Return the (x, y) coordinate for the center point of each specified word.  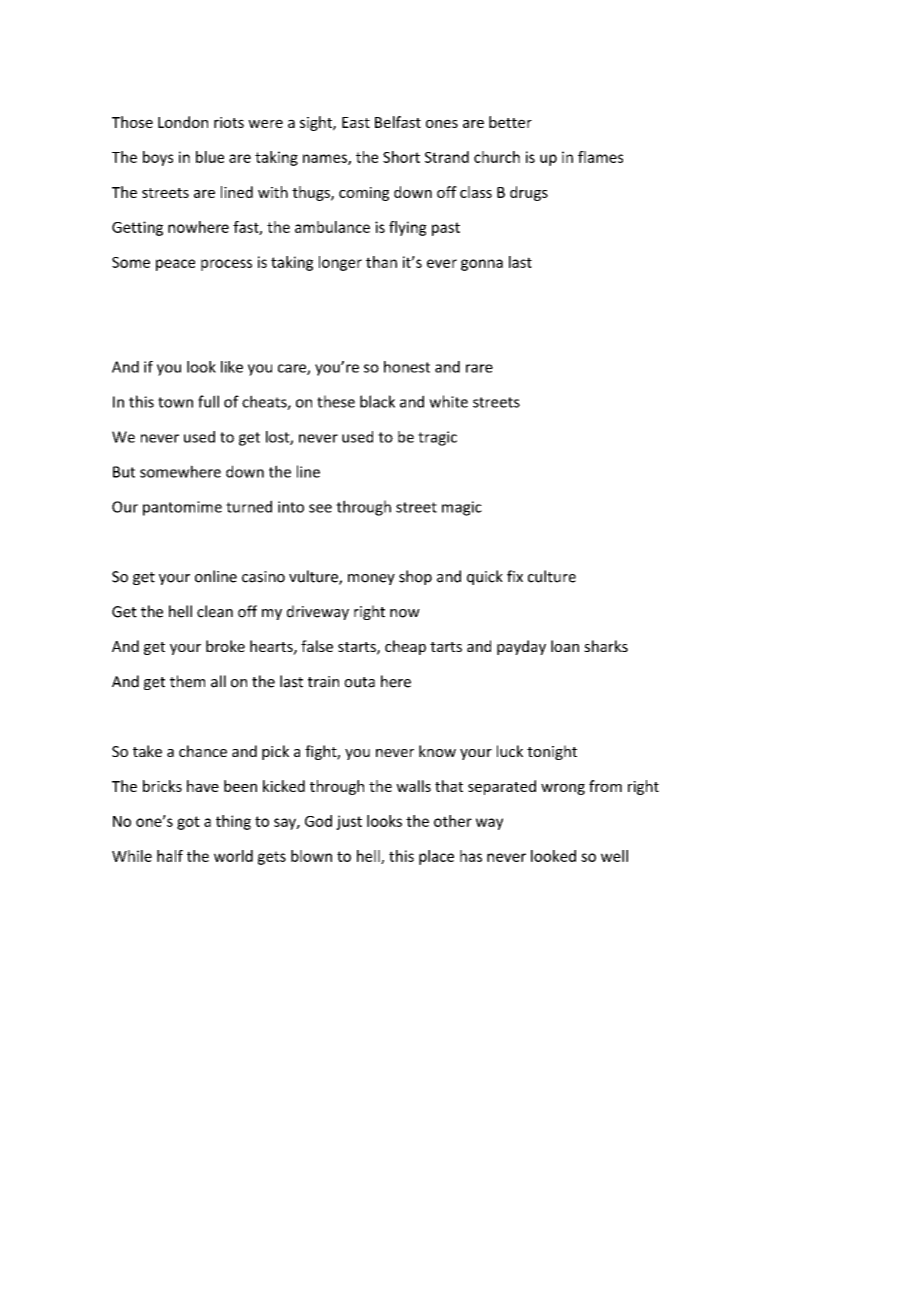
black (377, 401)
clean (215, 611)
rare (479, 368)
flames (600, 157)
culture (552, 576)
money (371, 579)
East (356, 122)
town (175, 402)
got (188, 823)
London (183, 122)
